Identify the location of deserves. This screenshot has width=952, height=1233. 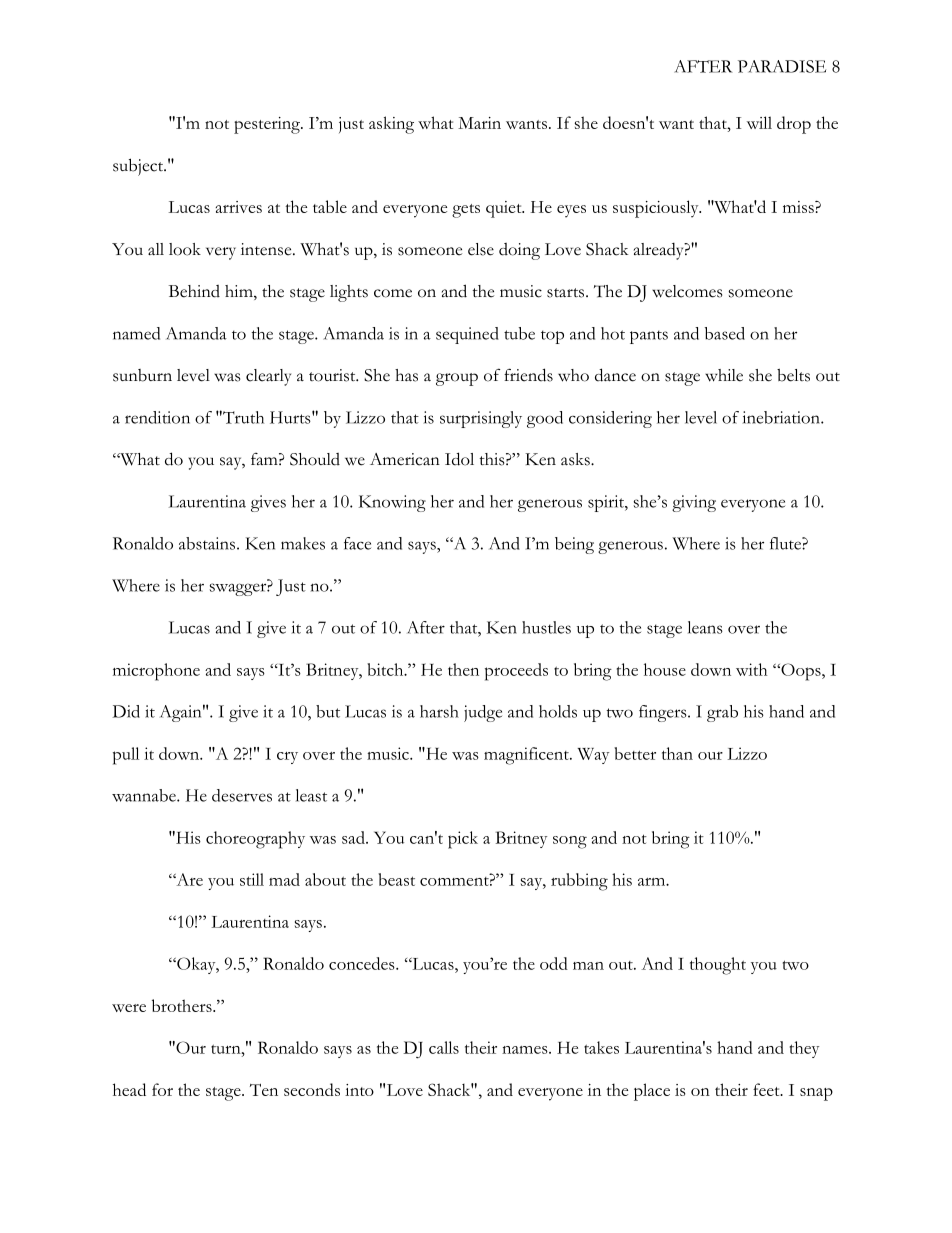
(242, 795).
